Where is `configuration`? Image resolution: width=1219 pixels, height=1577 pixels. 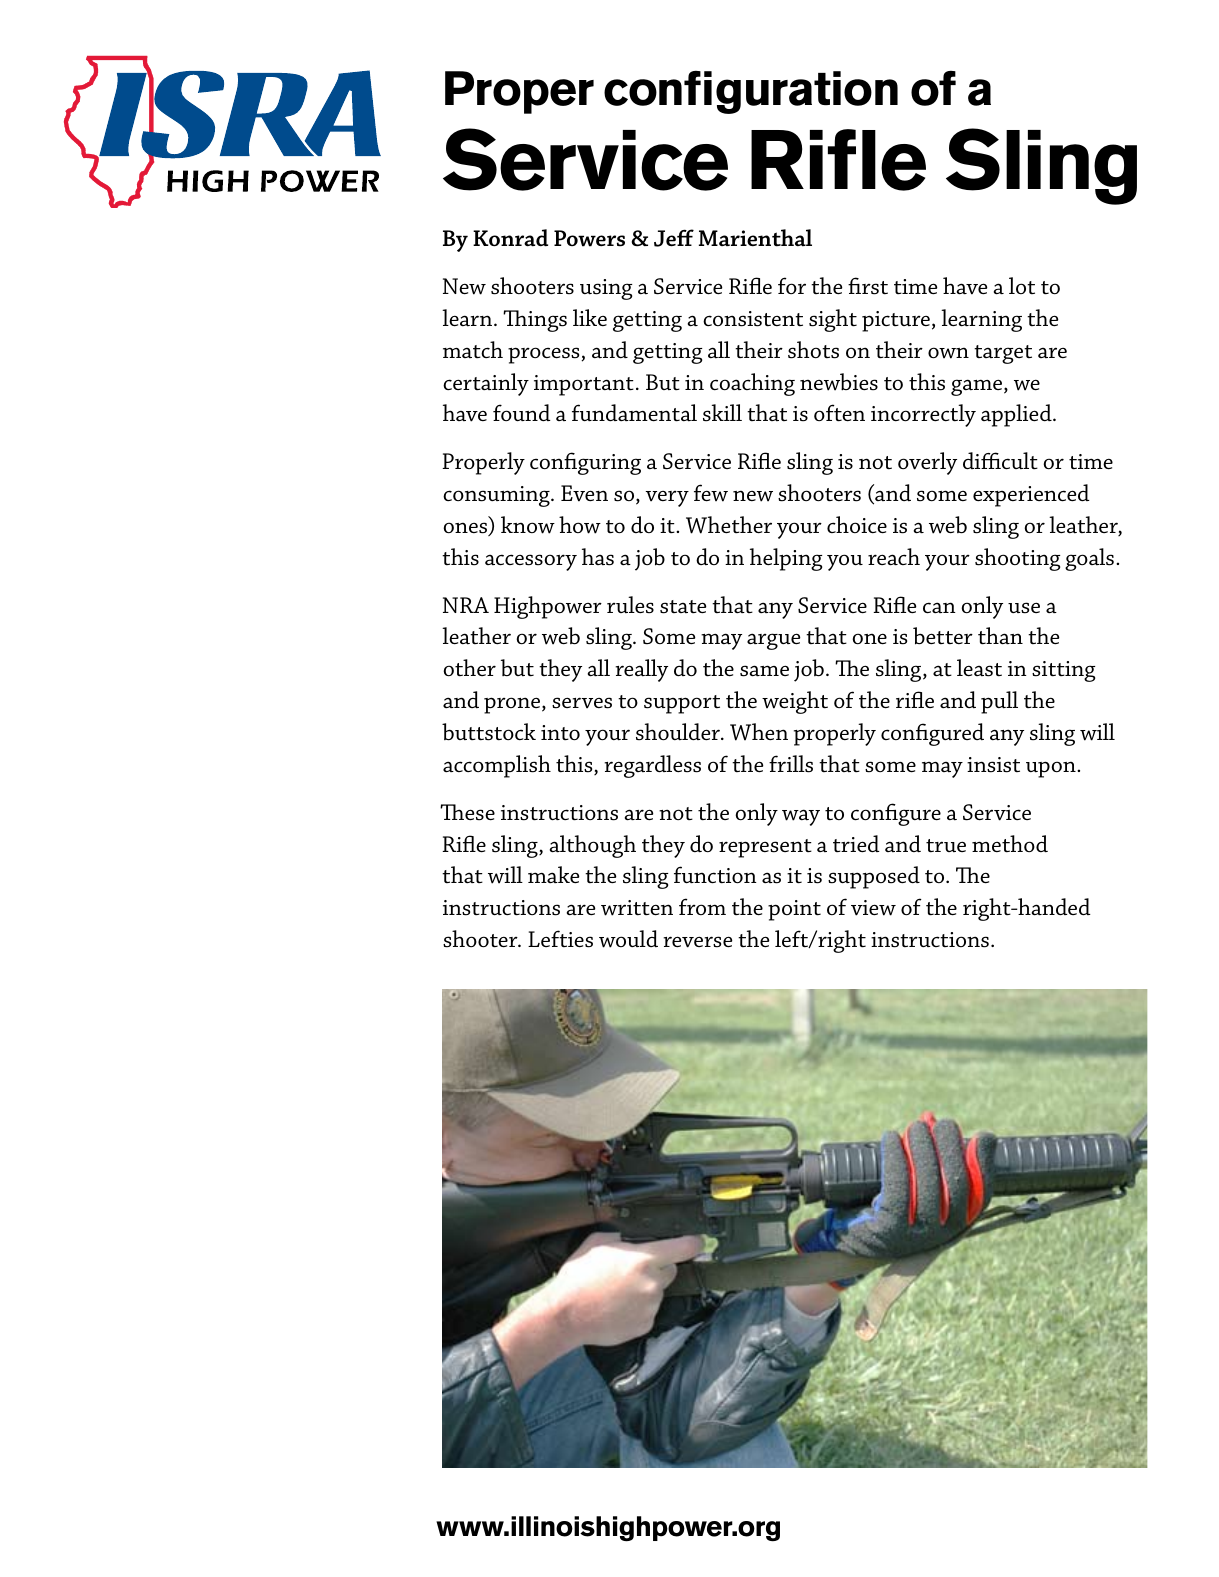 configuration is located at coordinates (751, 92).
